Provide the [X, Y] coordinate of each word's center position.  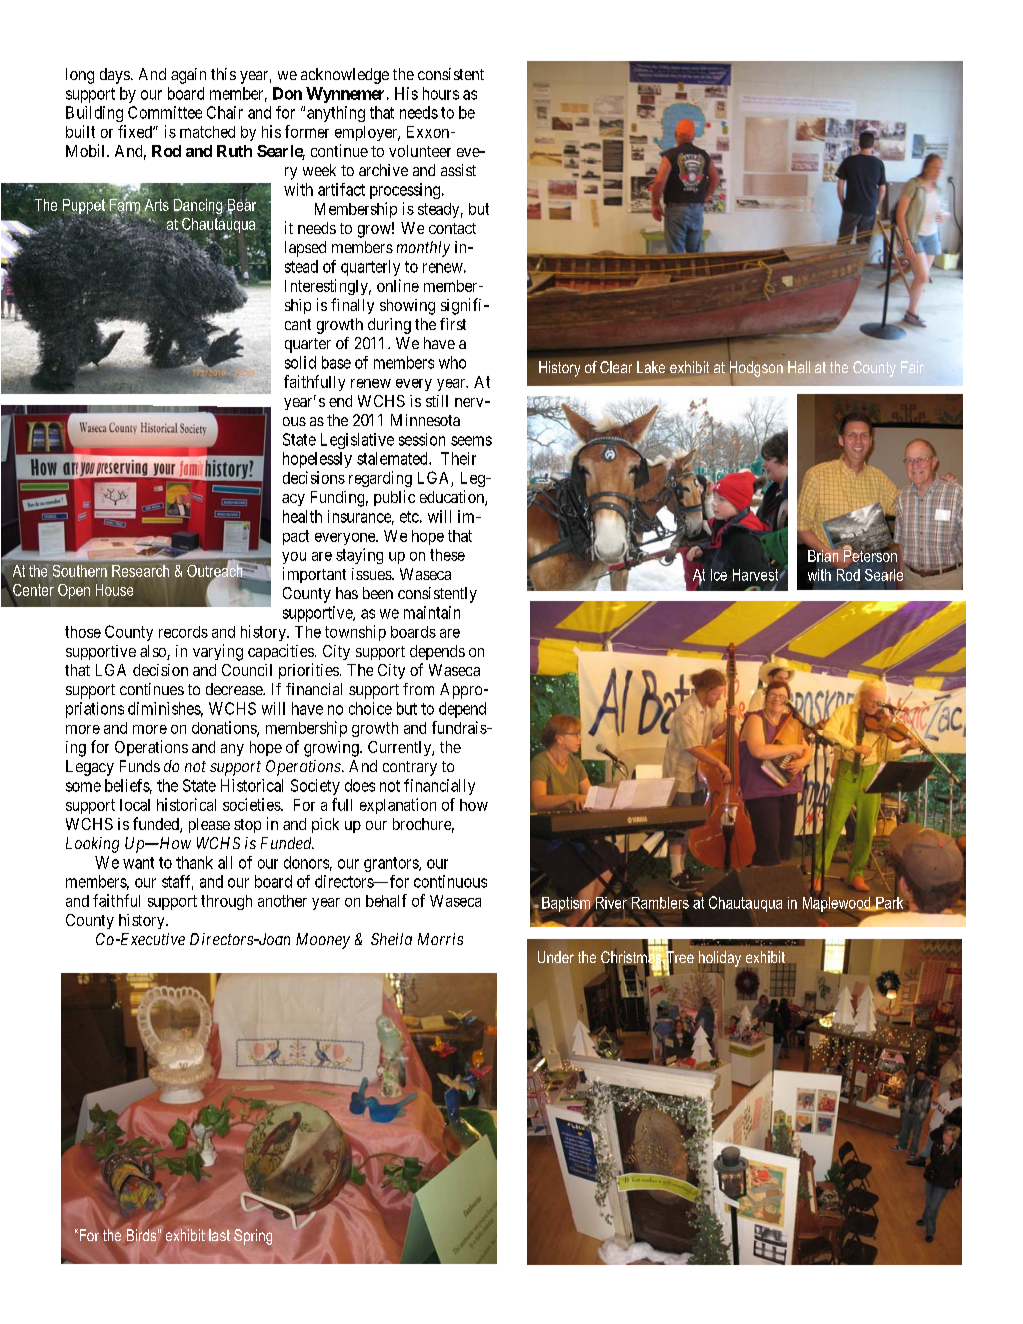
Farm [124, 204]
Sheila [391, 939]
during [389, 326]
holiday [720, 960]
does [360, 785]
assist [458, 170]
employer [367, 133]
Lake [651, 367]
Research [140, 571]
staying [359, 556]
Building [94, 114]
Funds [140, 766]
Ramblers [660, 903]
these [447, 555]
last [219, 1235]
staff [177, 882]
